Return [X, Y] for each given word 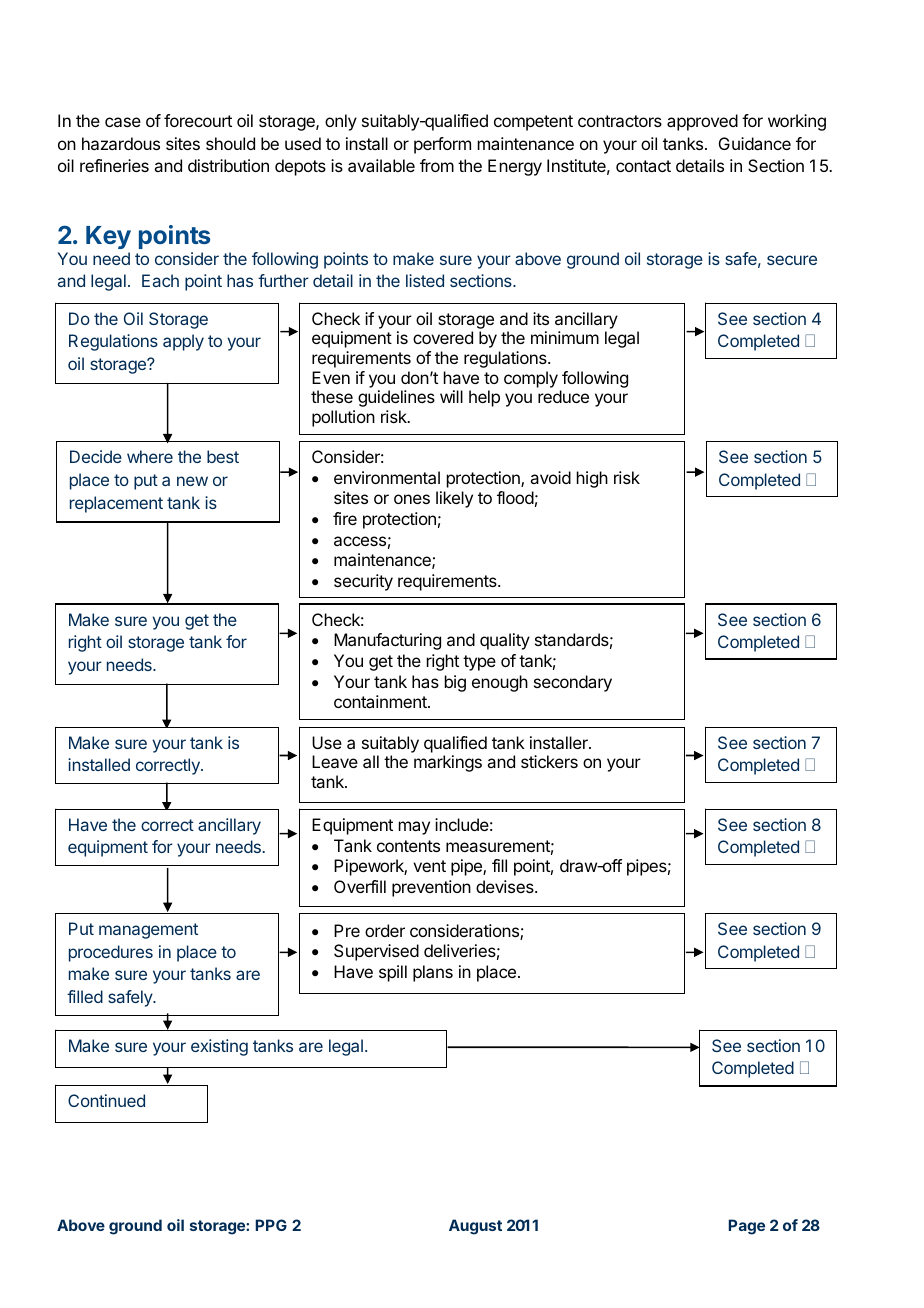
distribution [228, 165]
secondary [573, 683]
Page [747, 1227]
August [475, 1227]
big [455, 683]
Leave [335, 761]
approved [702, 122]
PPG [271, 1225]
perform [442, 145]
